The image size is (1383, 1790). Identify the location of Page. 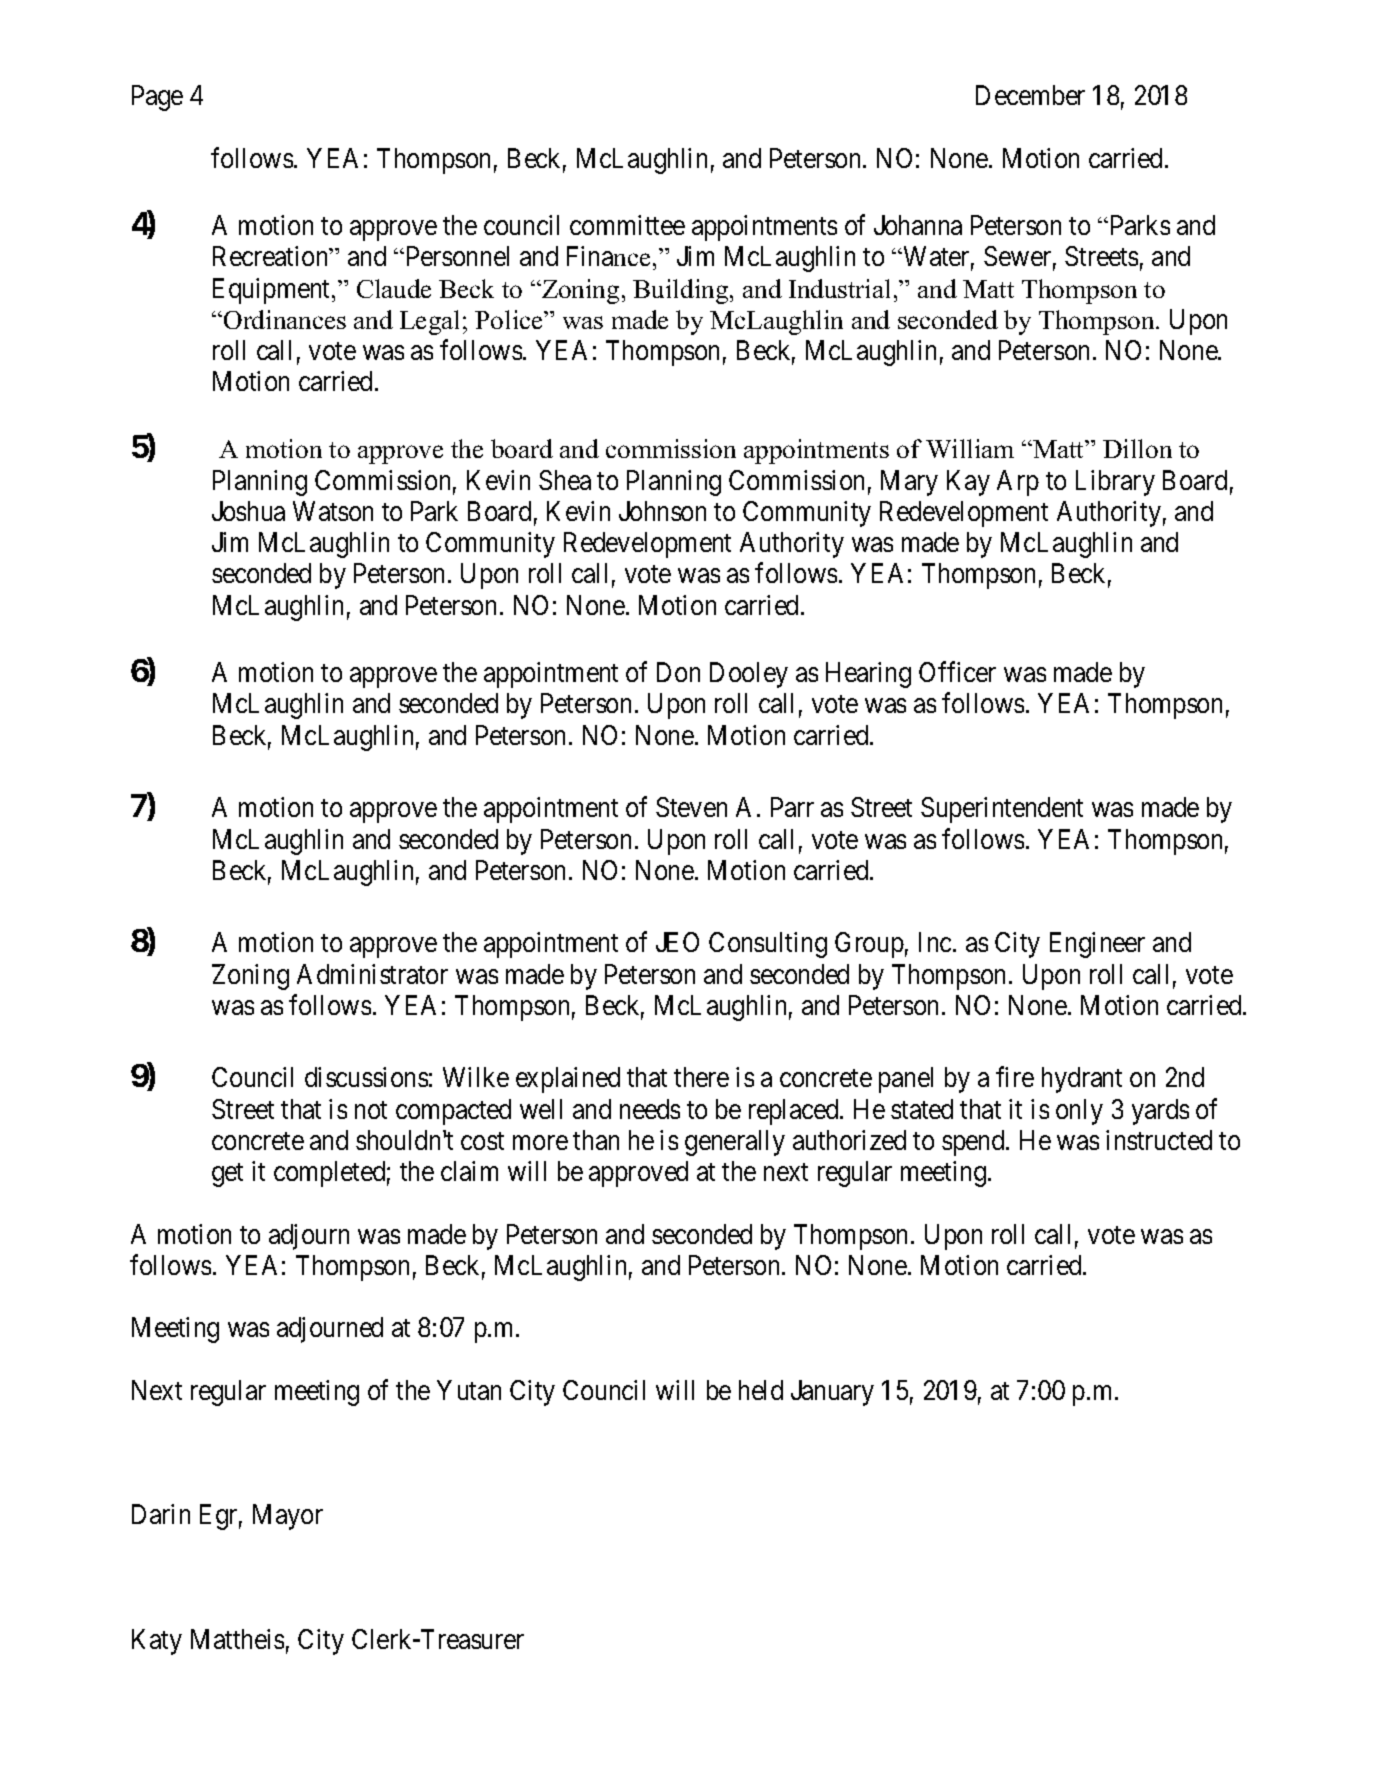
(157, 98).
